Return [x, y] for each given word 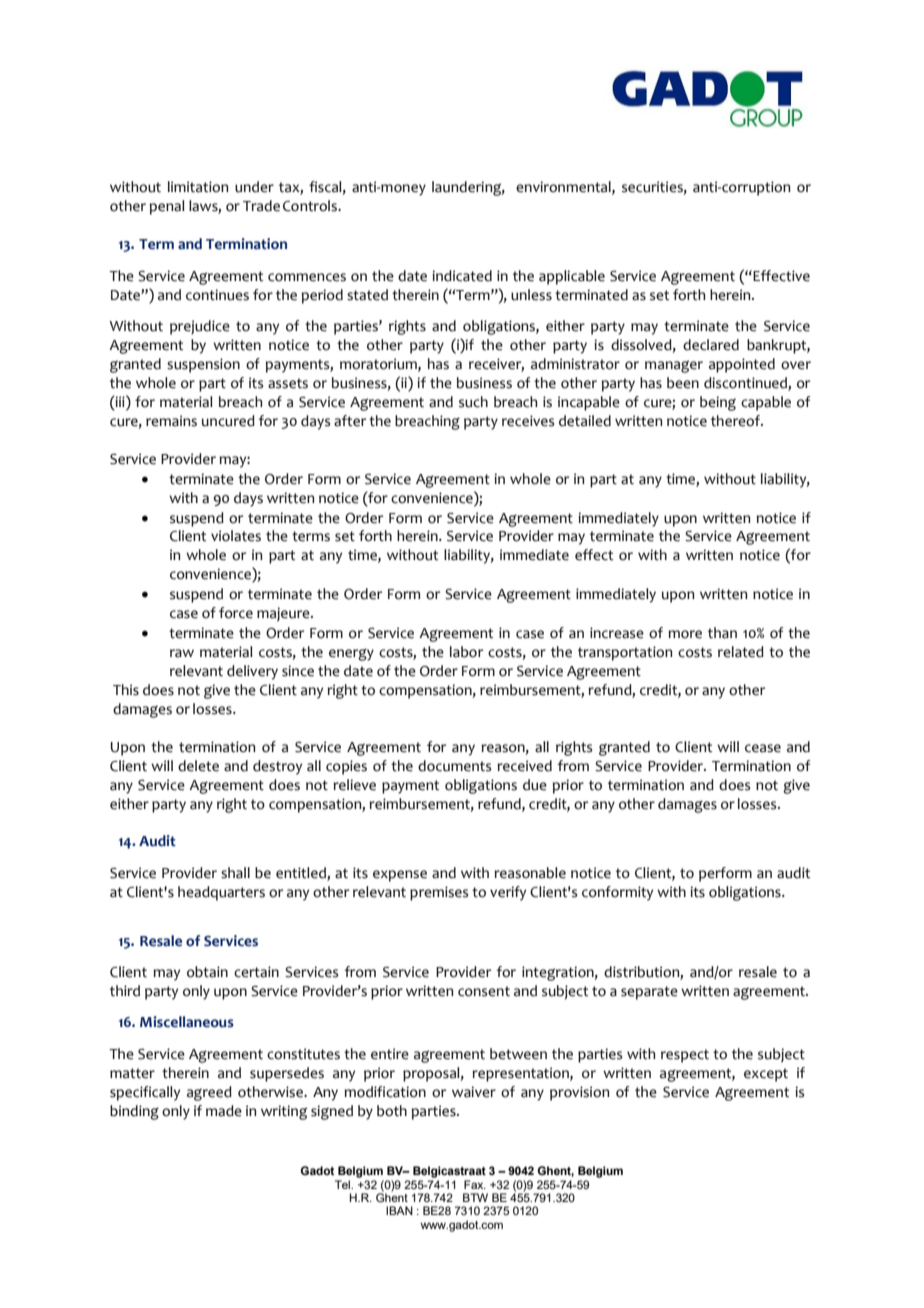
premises [439, 893]
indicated [462, 276]
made [224, 1111]
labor [466, 652]
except [766, 1075]
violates [236, 536]
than [722, 633]
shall [235, 873]
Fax [475, 1184]
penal [167, 207]
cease [763, 748]
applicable [572, 277]
